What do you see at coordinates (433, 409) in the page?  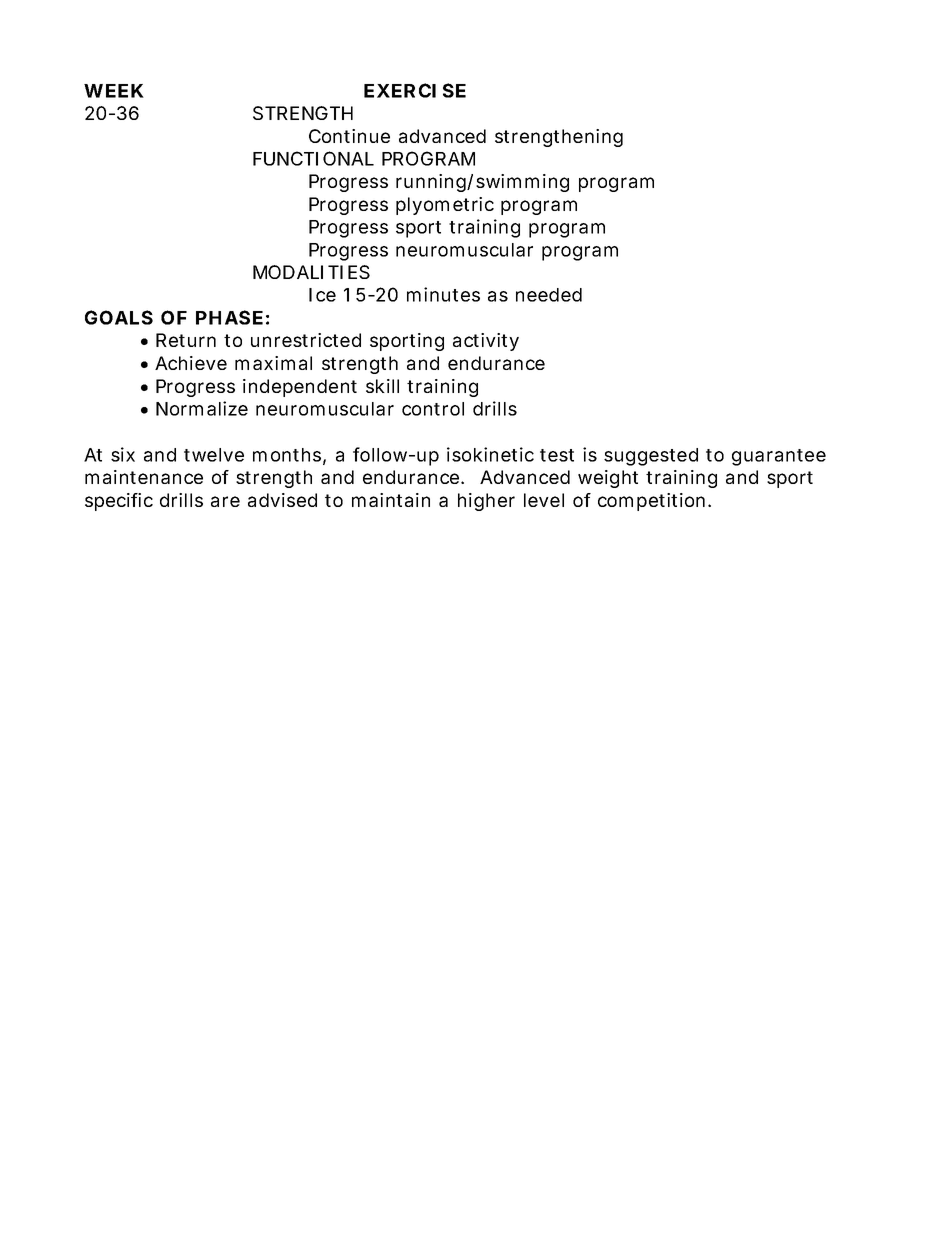 I see `control` at bounding box center [433, 409].
